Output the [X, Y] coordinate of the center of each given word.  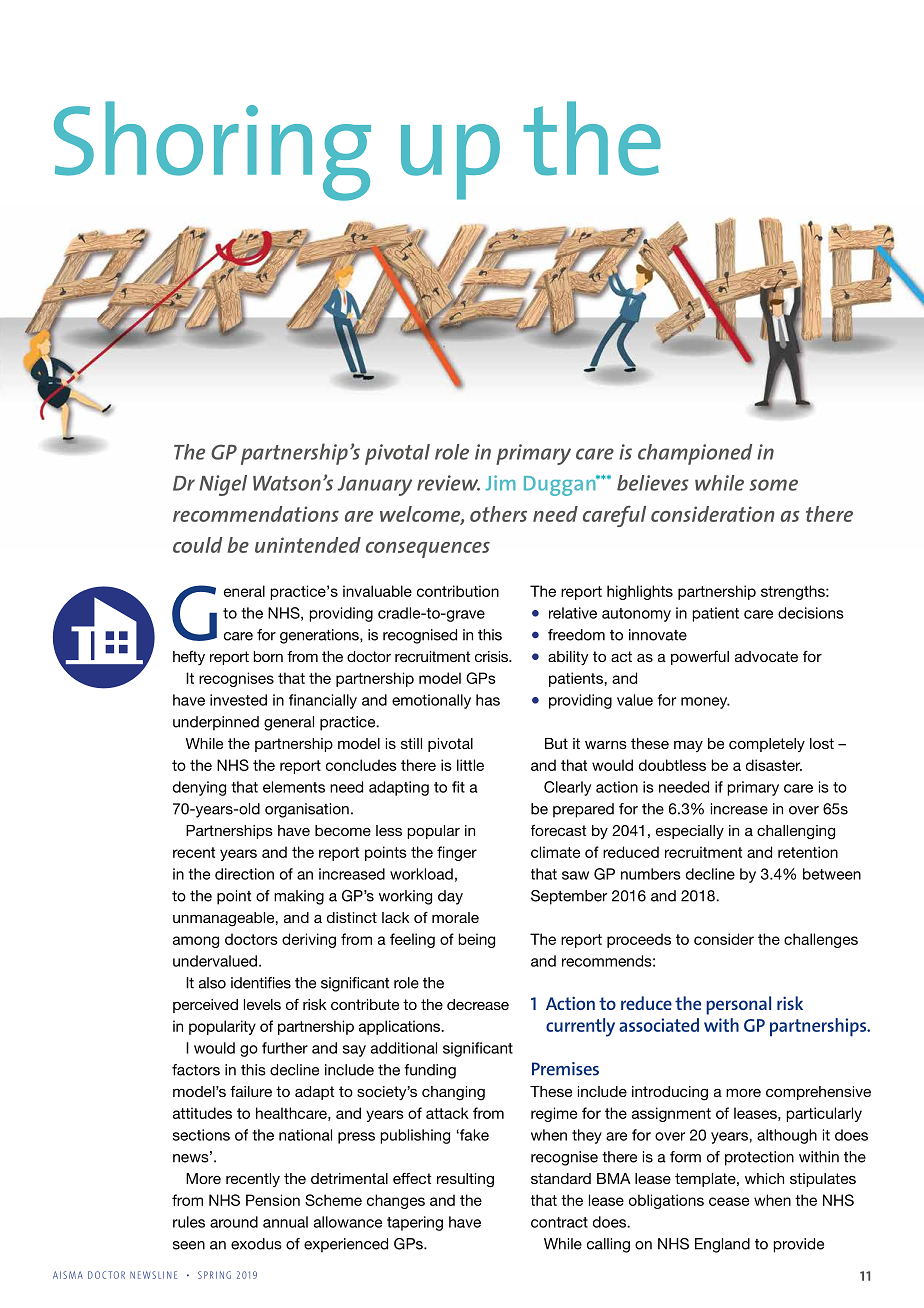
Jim [501, 483]
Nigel [223, 485]
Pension [273, 1200]
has [488, 700]
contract [559, 1222]
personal [738, 1005]
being [476, 940]
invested [238, 700]
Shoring [212, 151]
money [705, 703]
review [448, 483]
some [774, 485]
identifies [261, 983]
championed [695, 454]
